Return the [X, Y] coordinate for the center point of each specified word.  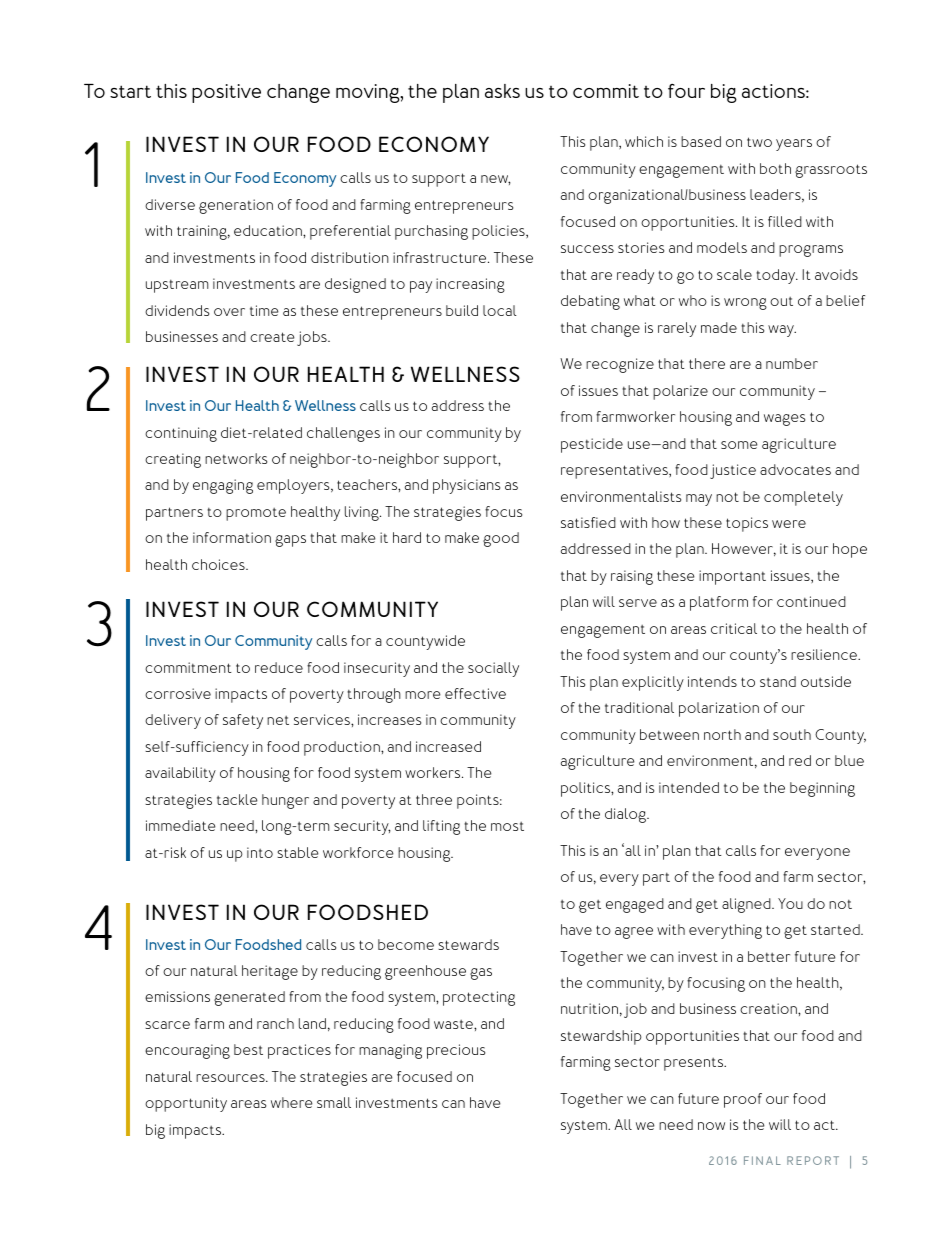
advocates [795, 469]
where [292, 1102]
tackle [237, 799]
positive [226, 93]
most [507, 826]
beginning [822, 789]
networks [236, 458]
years [794, 145]
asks [502, 91]
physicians [466, 486]
